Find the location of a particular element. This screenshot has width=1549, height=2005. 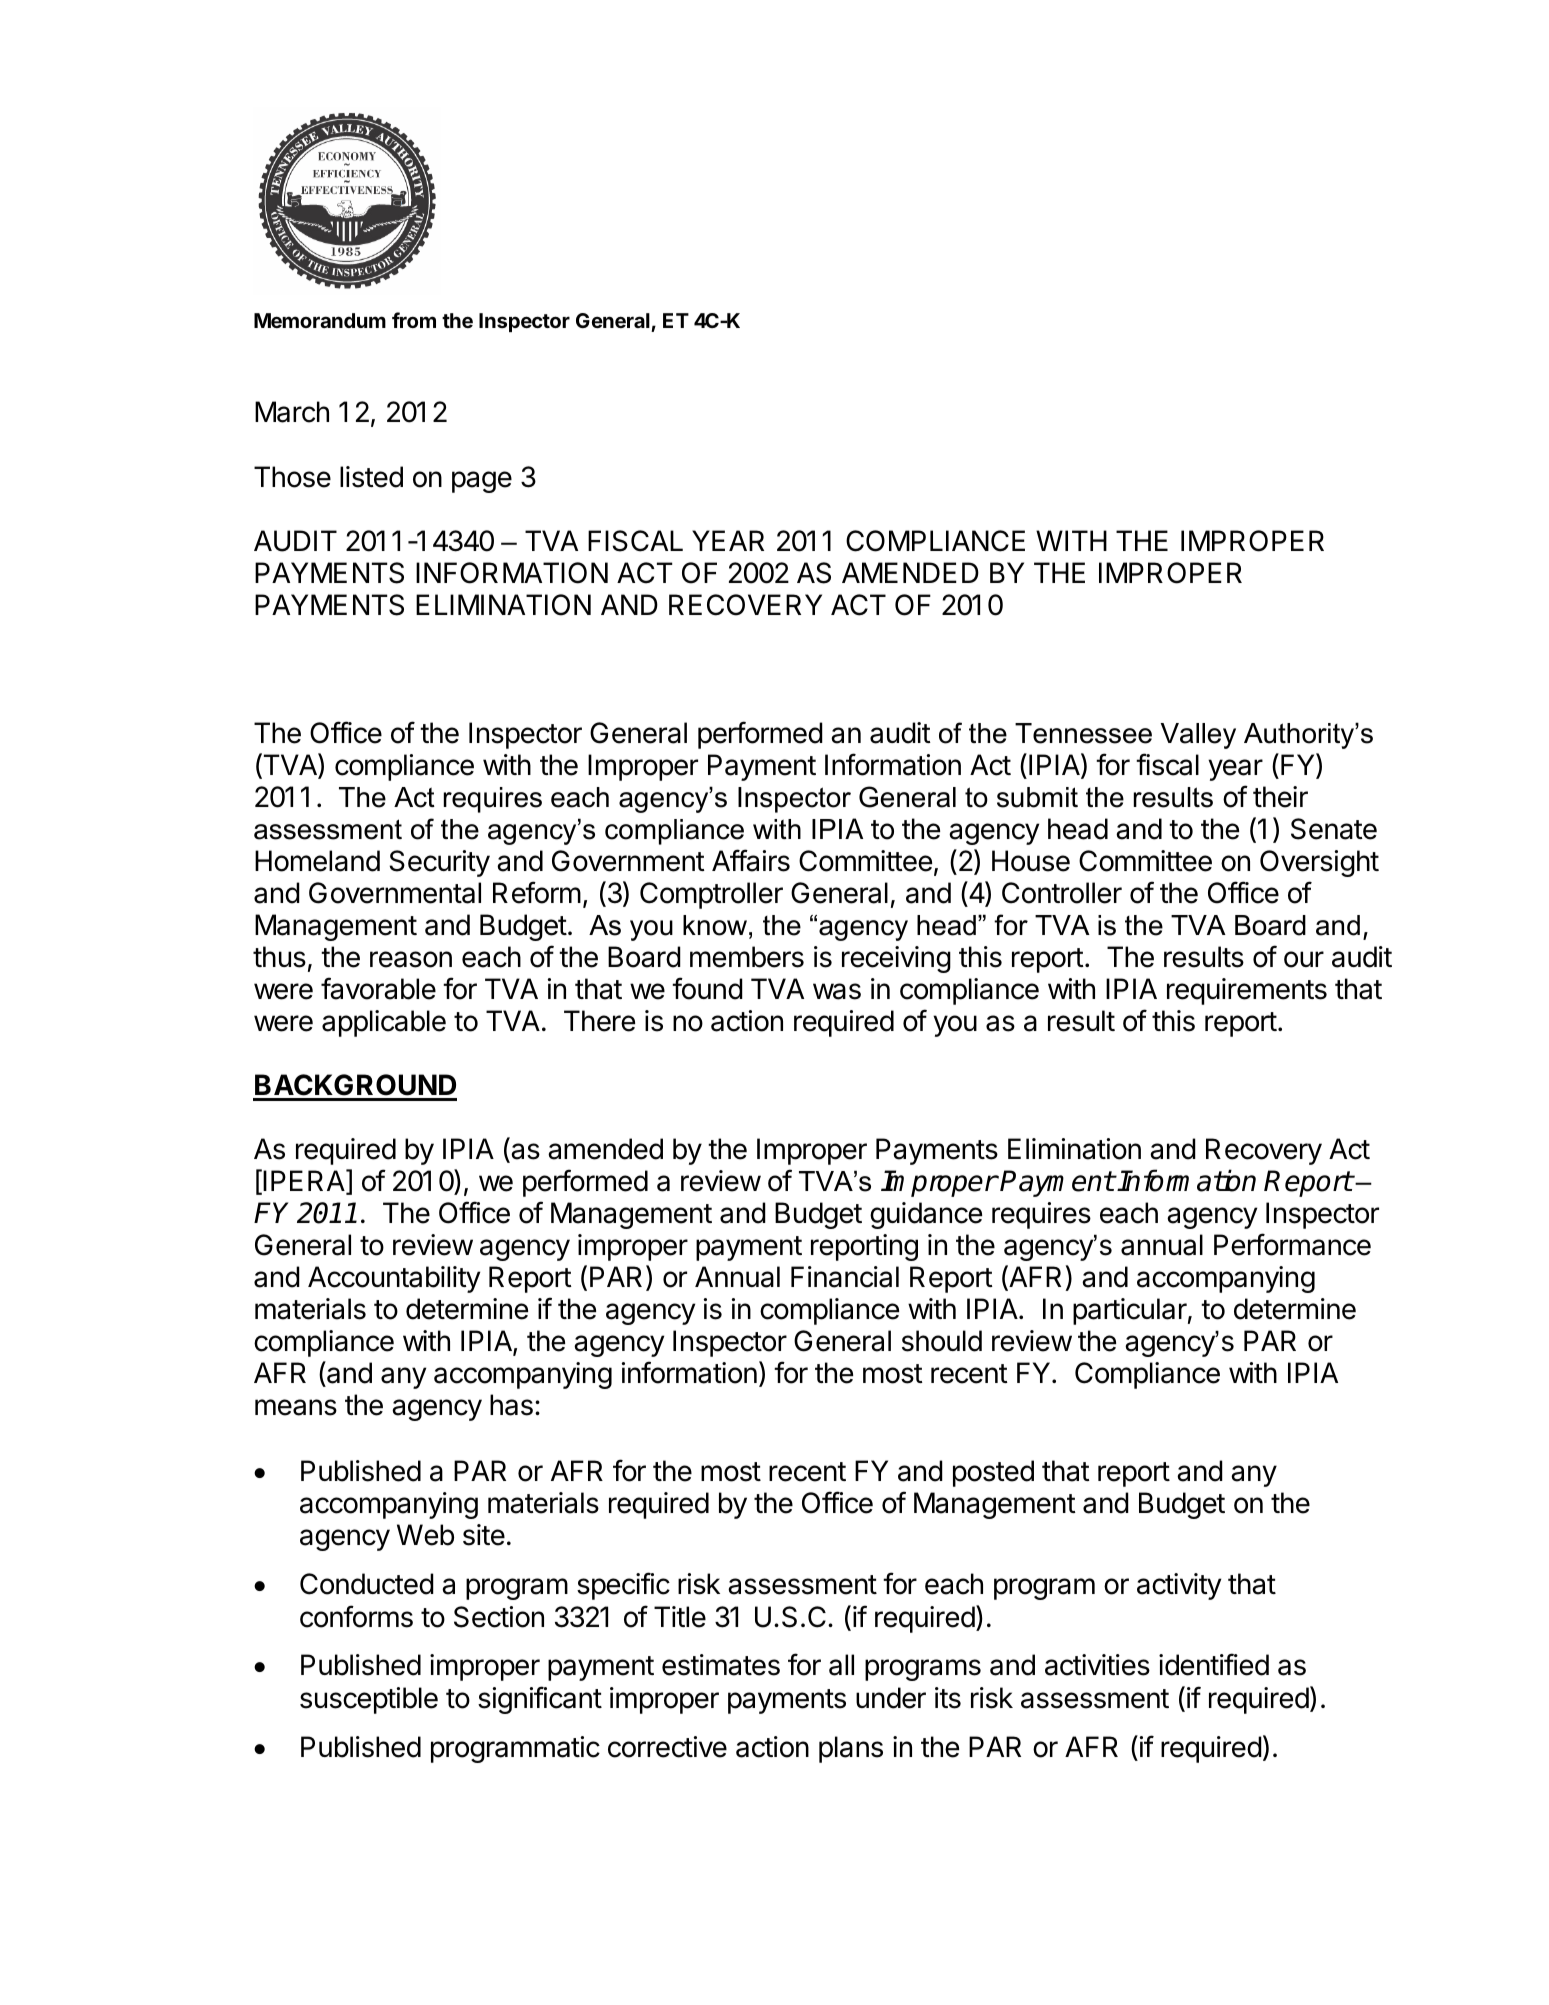

from is located at coordinates (414, 320).
